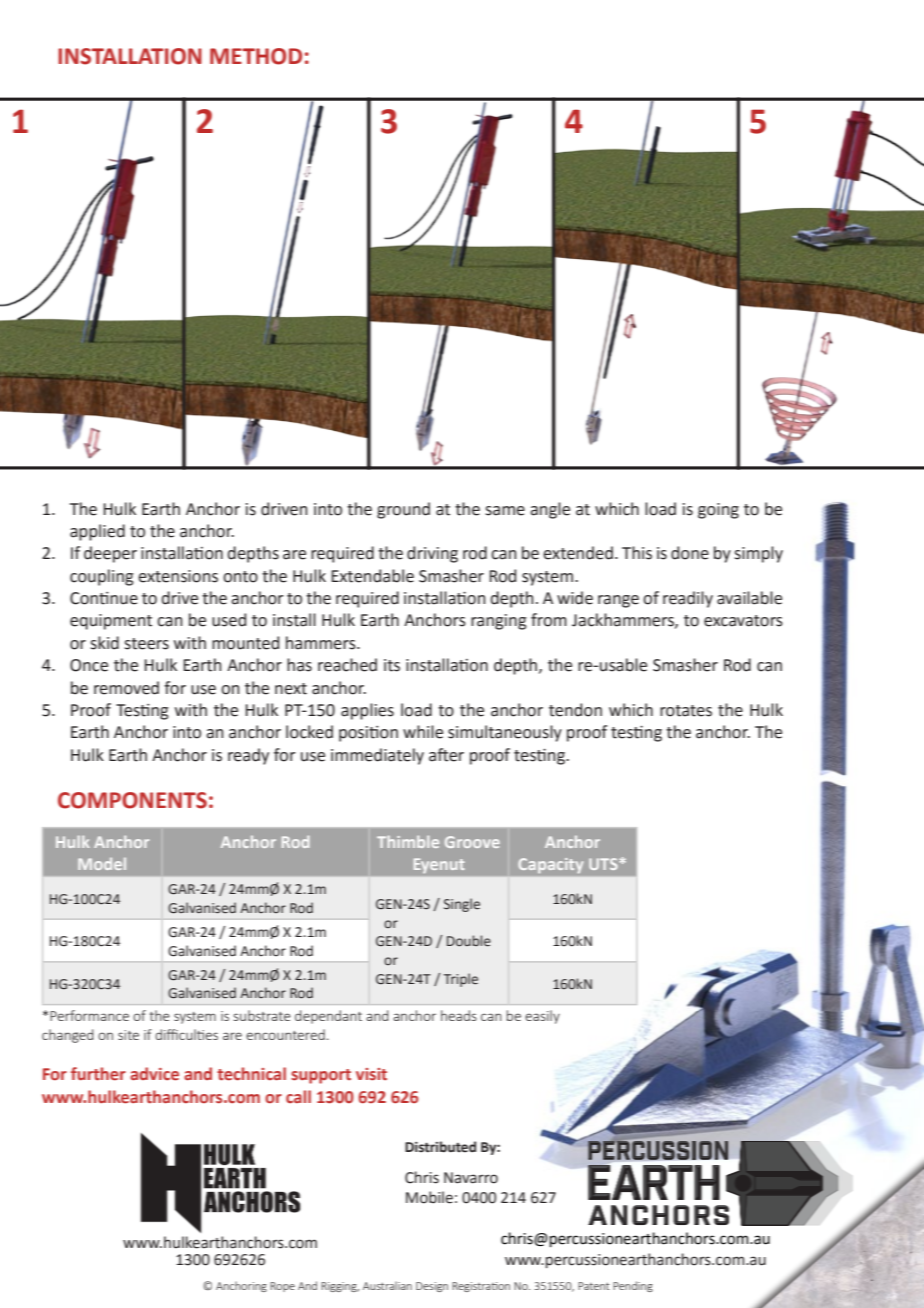  Describe the element at coordinates (97, 532) in the screenshot. I see `applied` at that location.
